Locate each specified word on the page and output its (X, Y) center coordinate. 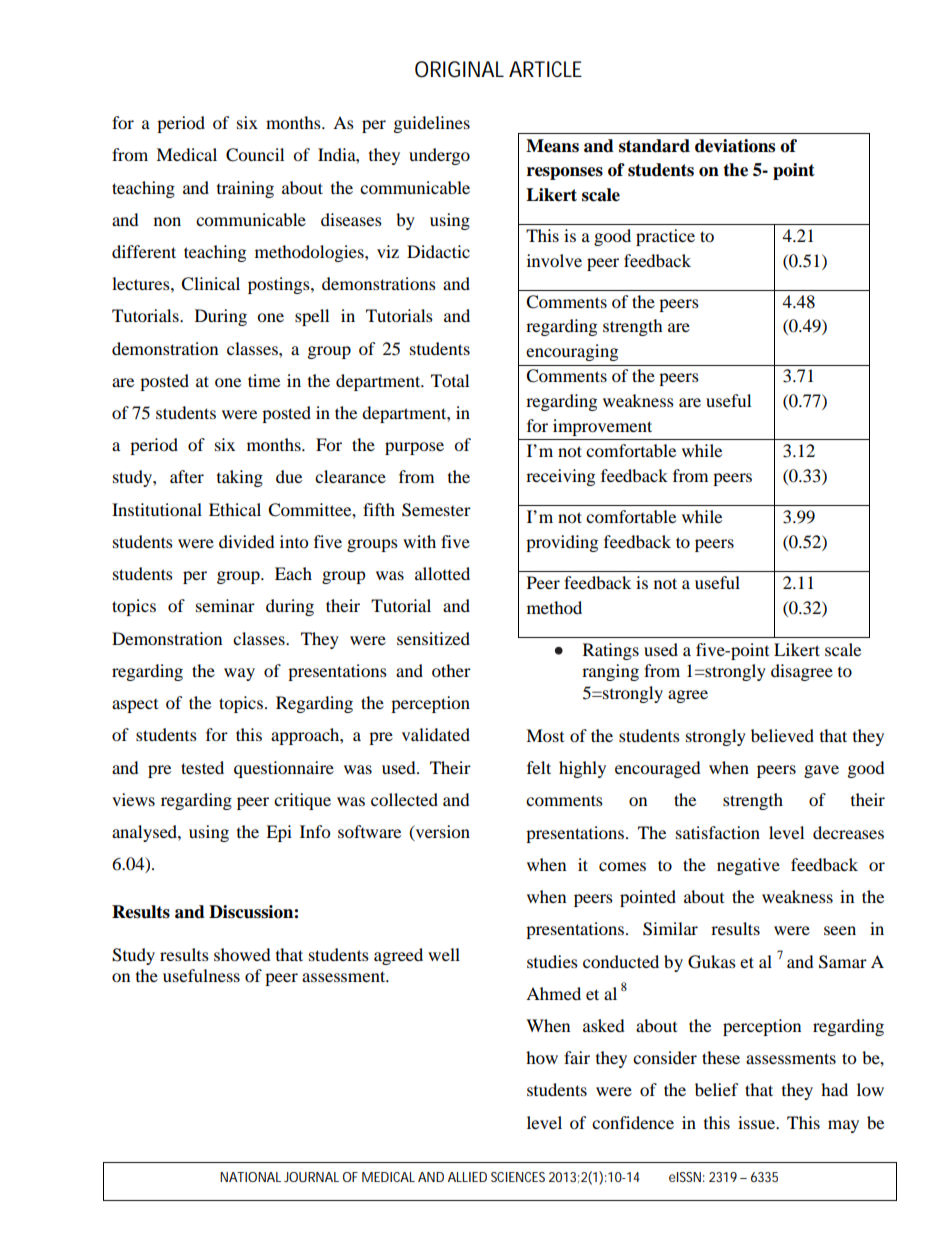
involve (554, 260)
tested (202, 767)
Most (545, 735)
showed (242, 954)
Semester (436, 510)
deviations (735, 146)
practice (665, 237)
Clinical (210, 284)
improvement (602, 427)
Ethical (235, 509)
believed (782, 735)
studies (552, 961)
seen (840, 930)
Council (255, 155)
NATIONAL (250, 1177)
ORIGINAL (459, 69)
